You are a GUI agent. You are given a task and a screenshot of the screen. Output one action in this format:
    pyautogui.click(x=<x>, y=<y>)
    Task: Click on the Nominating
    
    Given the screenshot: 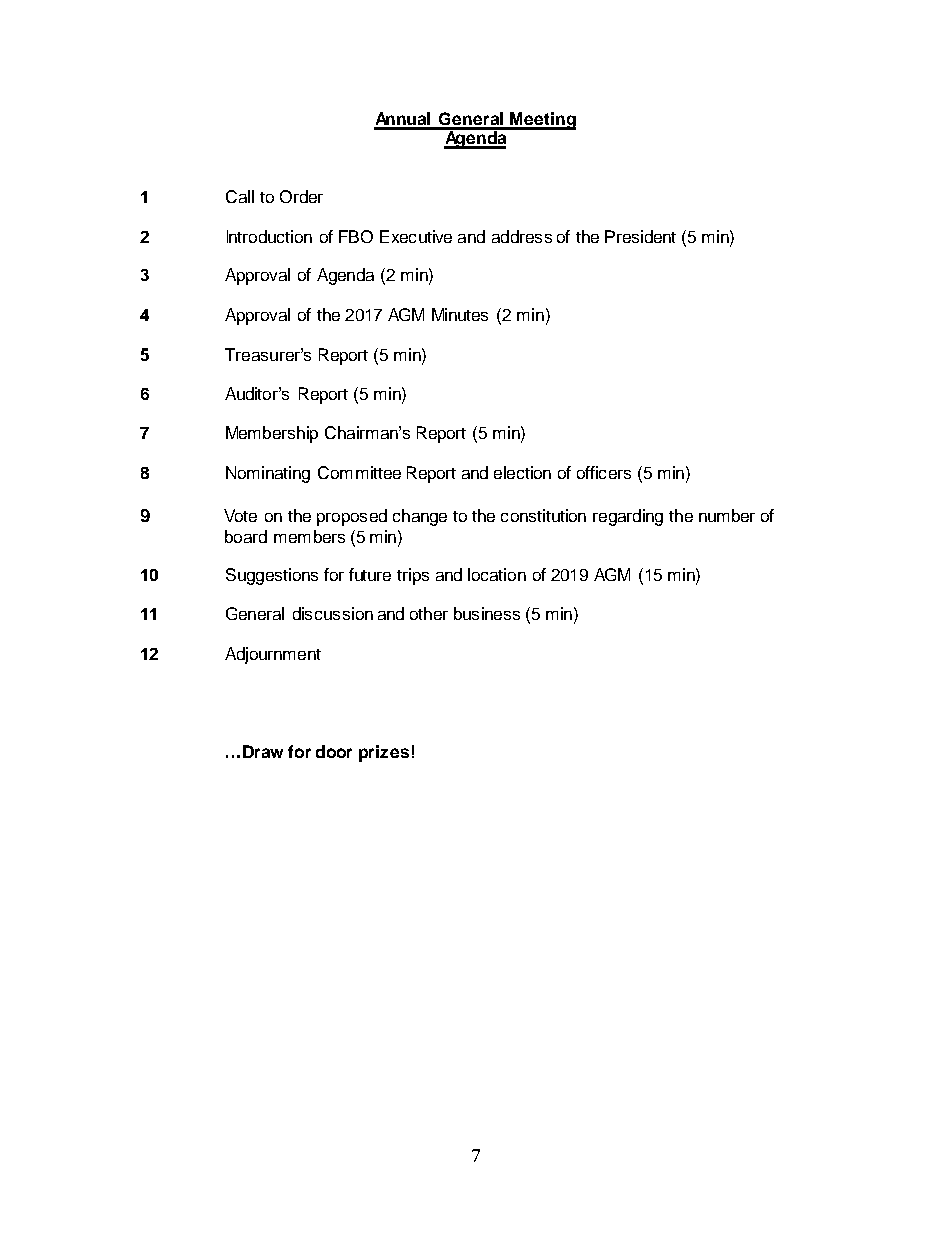 What is the action you would take?
    pyautogui.click(x=268, y=474)
